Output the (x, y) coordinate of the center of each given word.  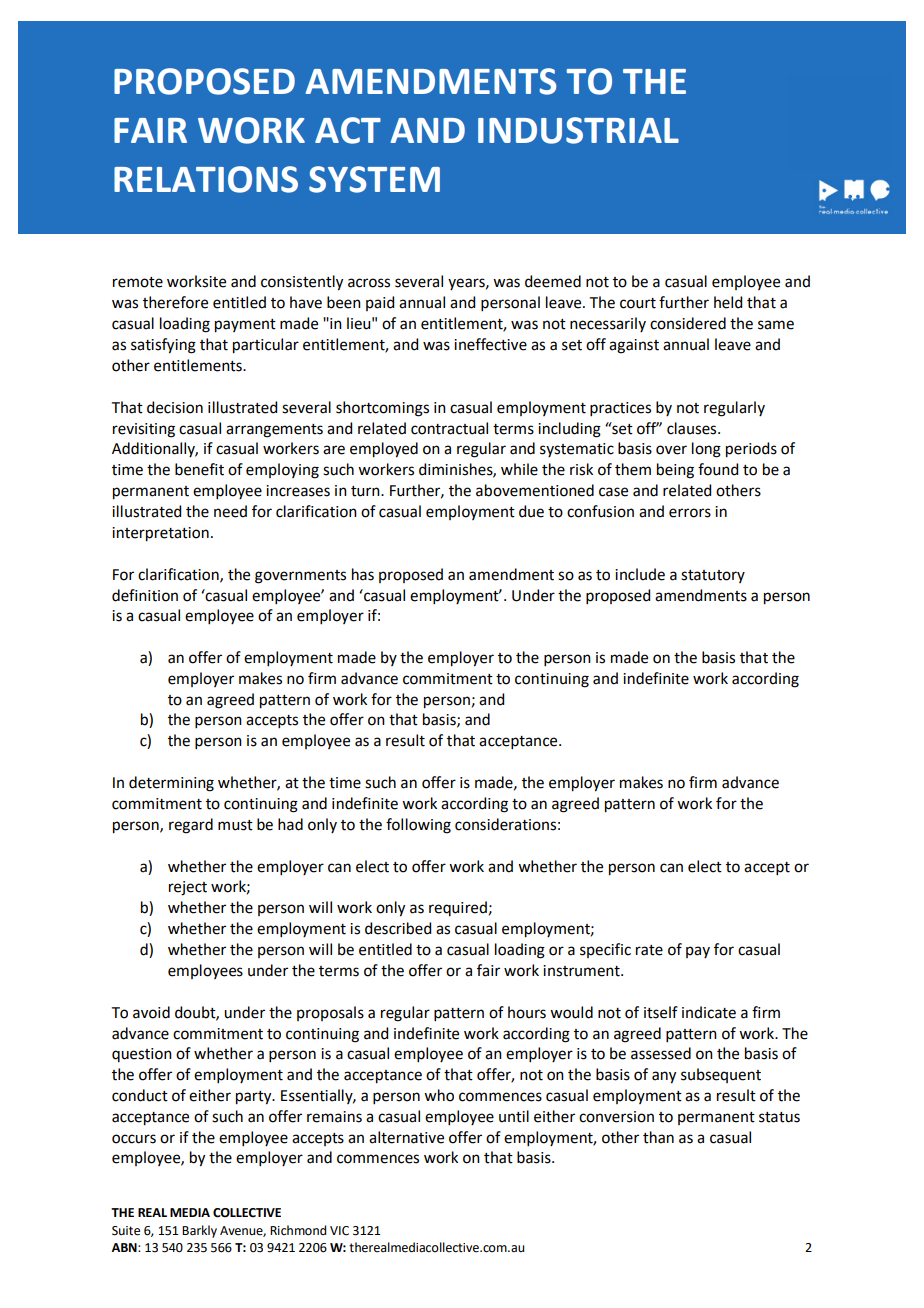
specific (605, 950)
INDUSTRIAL (578, 130)
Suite (126, 1231)
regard (191, 826)
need (230, 511)
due (531, 511)
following (418, 826)
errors (690, 513)
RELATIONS (206, 179)
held (728, 302)
